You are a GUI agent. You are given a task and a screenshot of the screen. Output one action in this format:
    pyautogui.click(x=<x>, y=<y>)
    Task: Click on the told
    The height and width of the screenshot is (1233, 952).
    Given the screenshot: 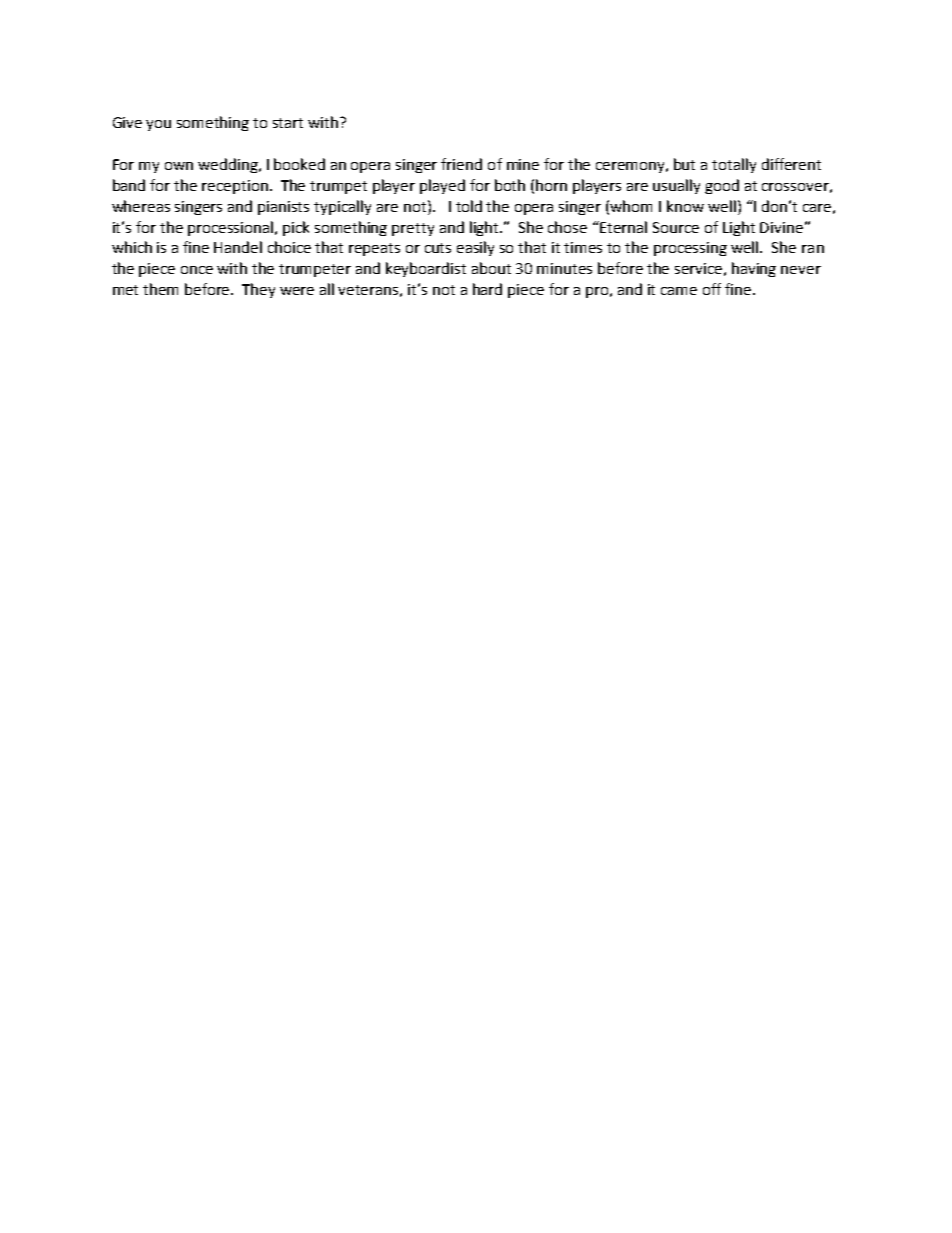 What is the action you would take?
    pyautogui.click(x=469, y=206)
